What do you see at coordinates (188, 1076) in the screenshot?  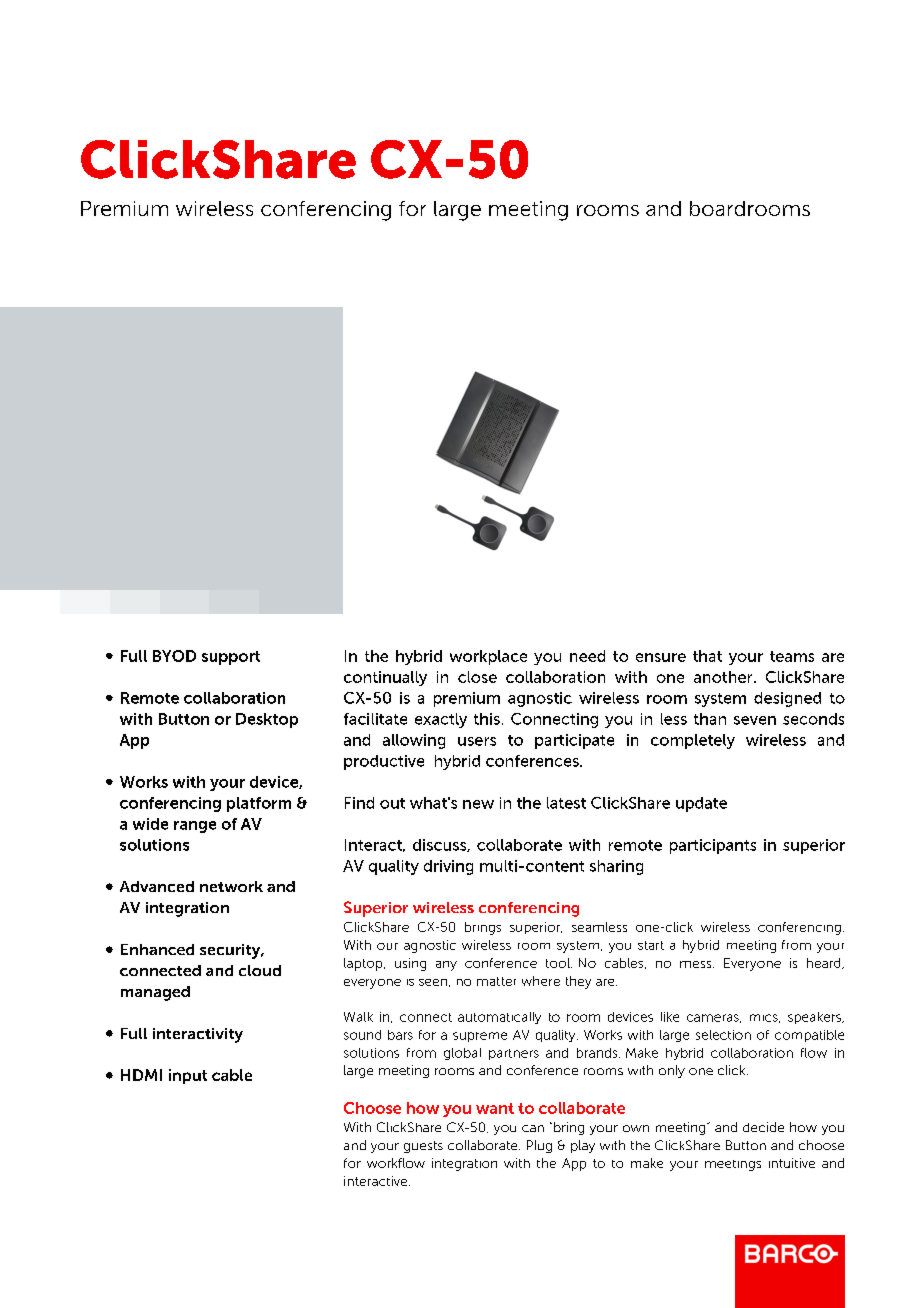 I see `input` at bounding box center [188, 1076].
